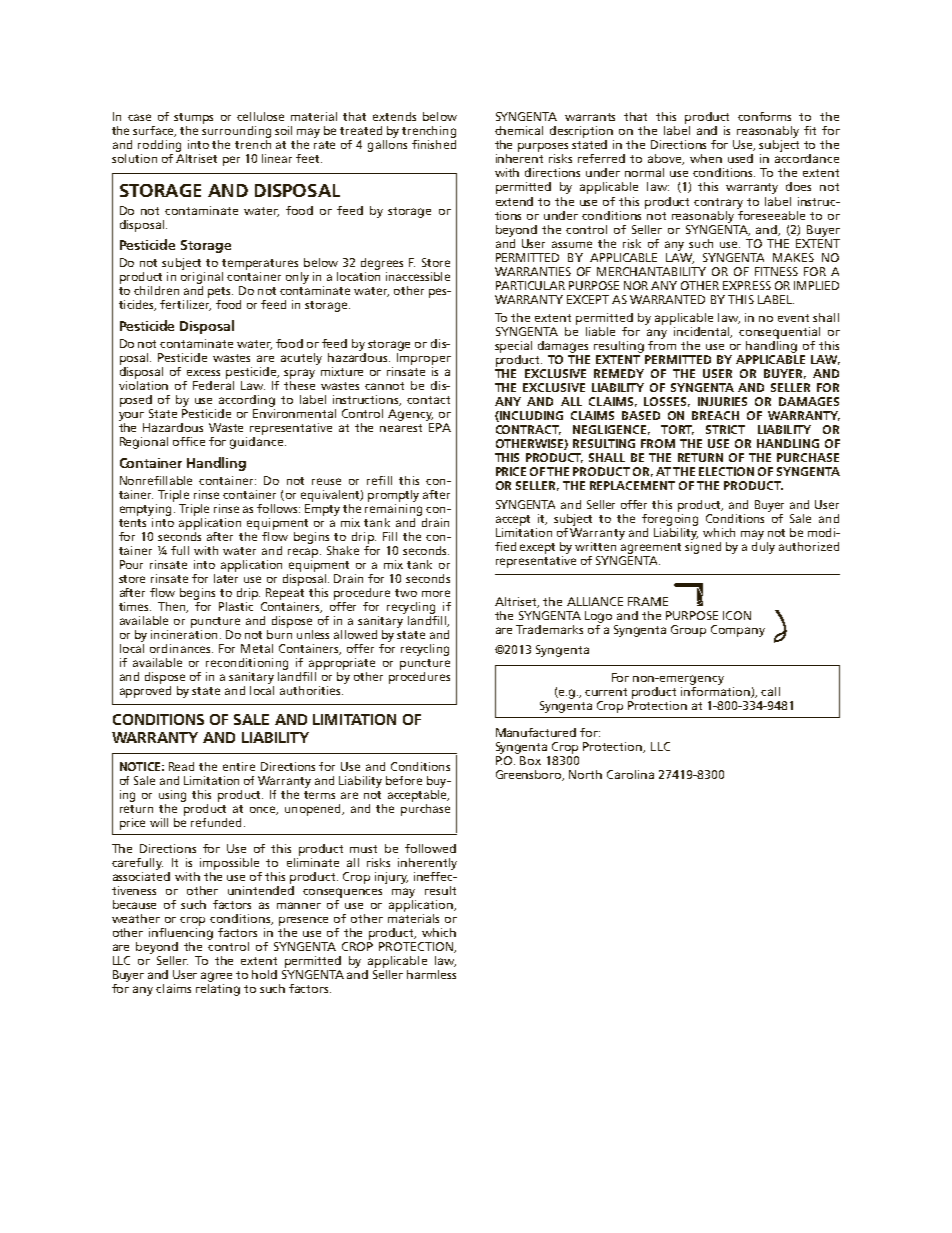 The height and width of the screenshot is (1233, 952). I want to click on Manufactured, so click(536, 732).
